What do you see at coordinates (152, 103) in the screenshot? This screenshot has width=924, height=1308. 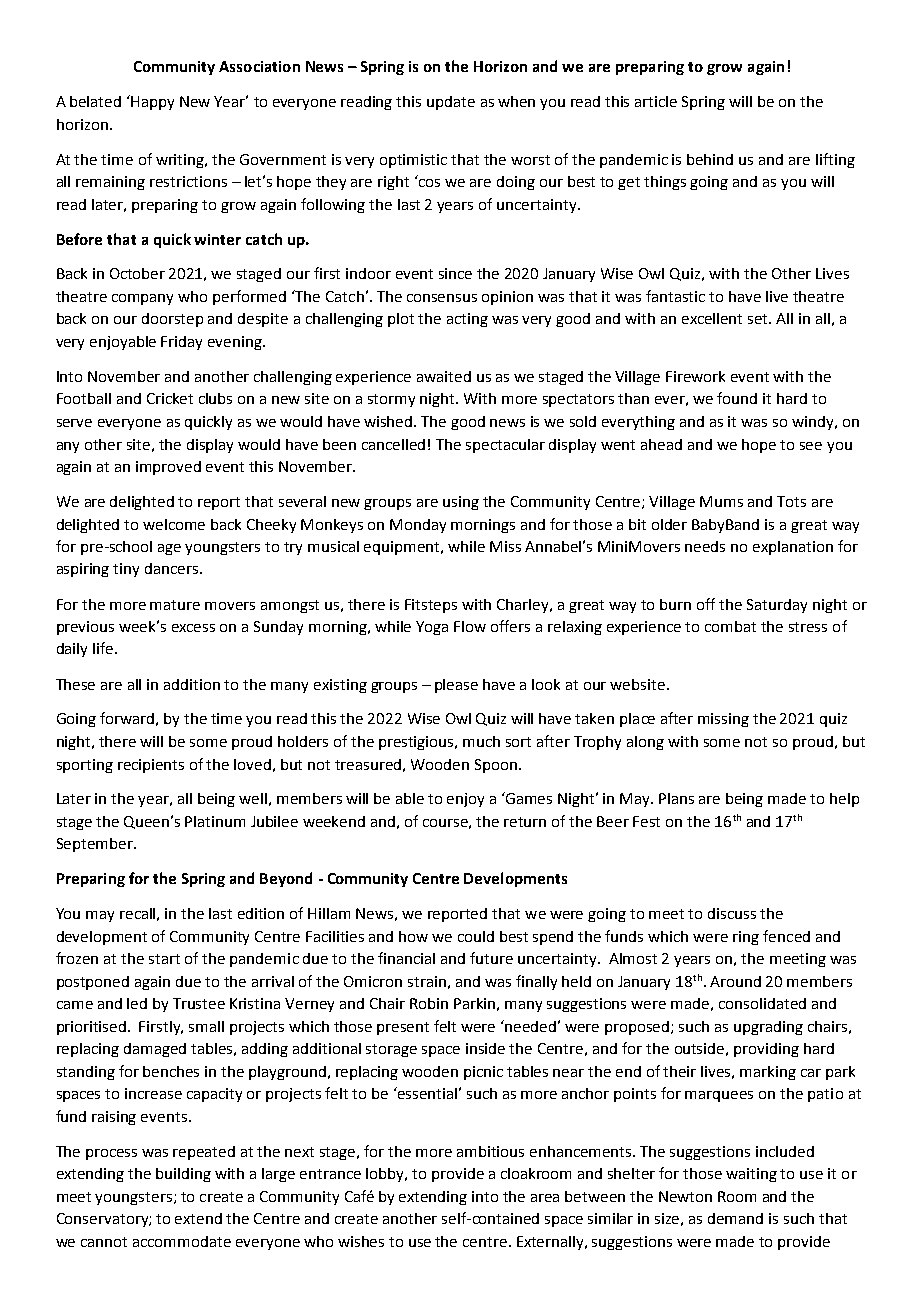 I see `Happy` at bounding box center [152, 103].
